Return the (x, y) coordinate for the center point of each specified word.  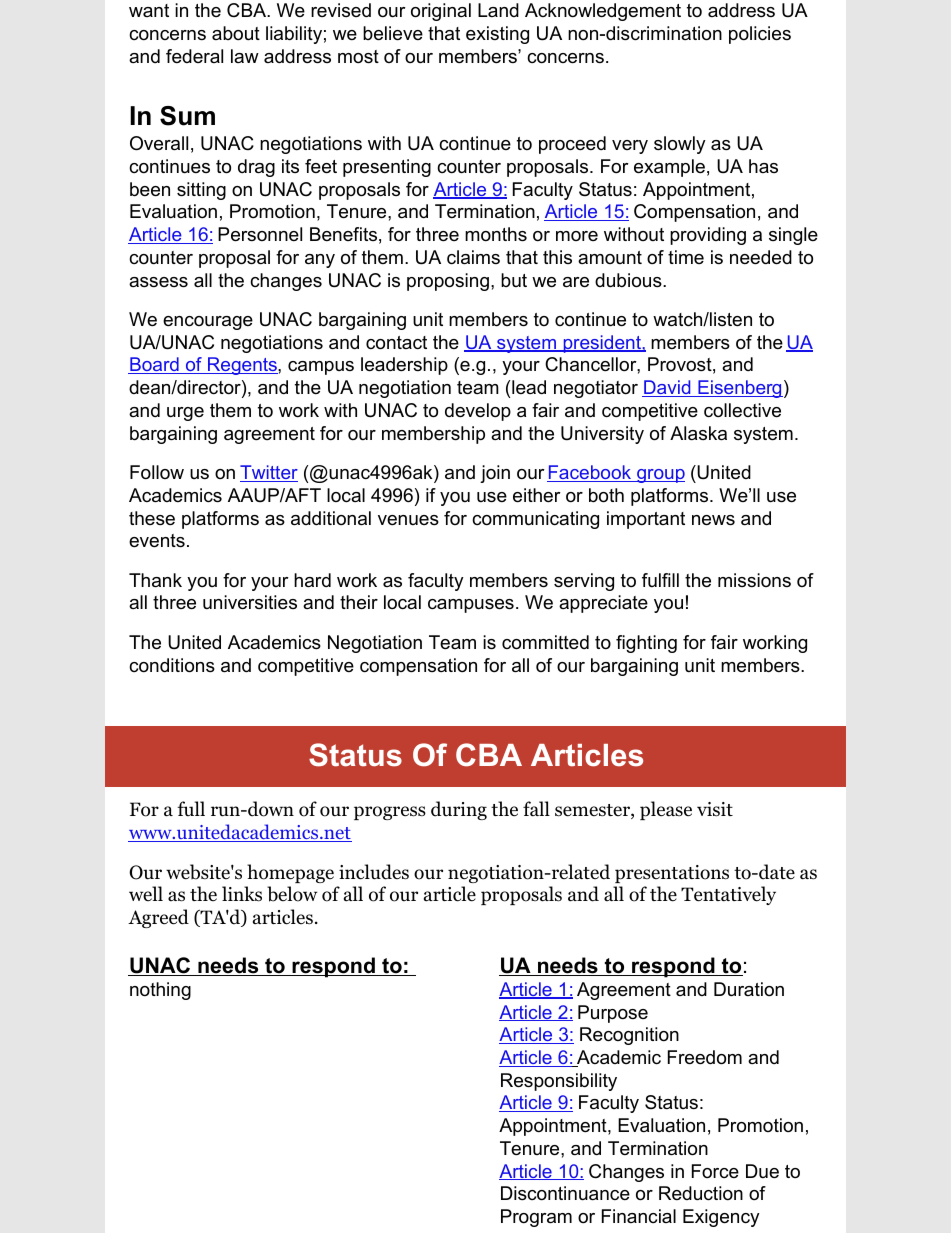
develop (478, 412)
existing (497, 35)
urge (185, 414)
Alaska (698, 433)
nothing (160, 991)
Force (715, 1171)
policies (760, 35)
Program (536, 1218)
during (459, 810)
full (191, 808)
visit (715, 809)
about (236, 33)
